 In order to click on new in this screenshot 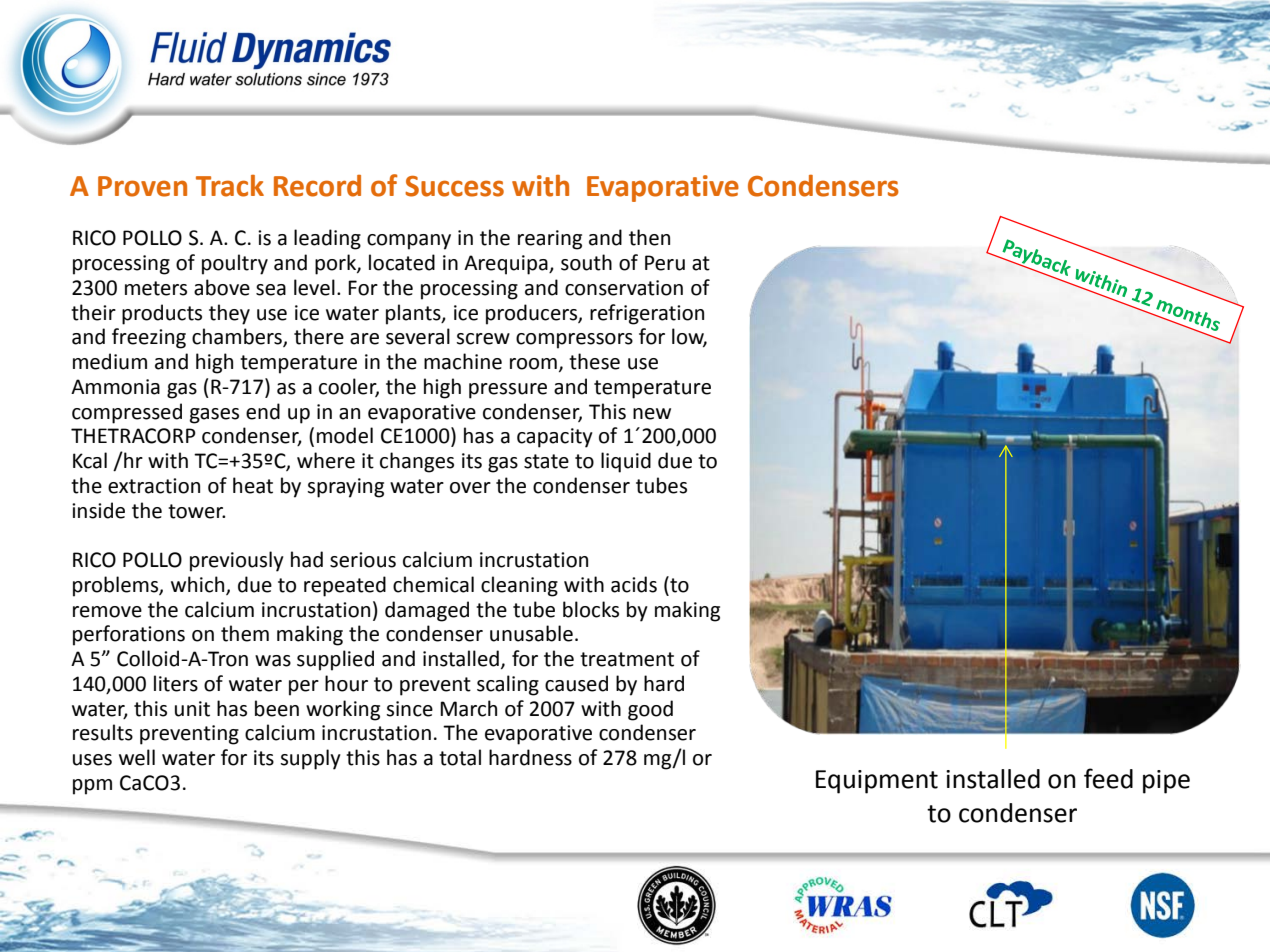, I will do `click(652, 414)`.
